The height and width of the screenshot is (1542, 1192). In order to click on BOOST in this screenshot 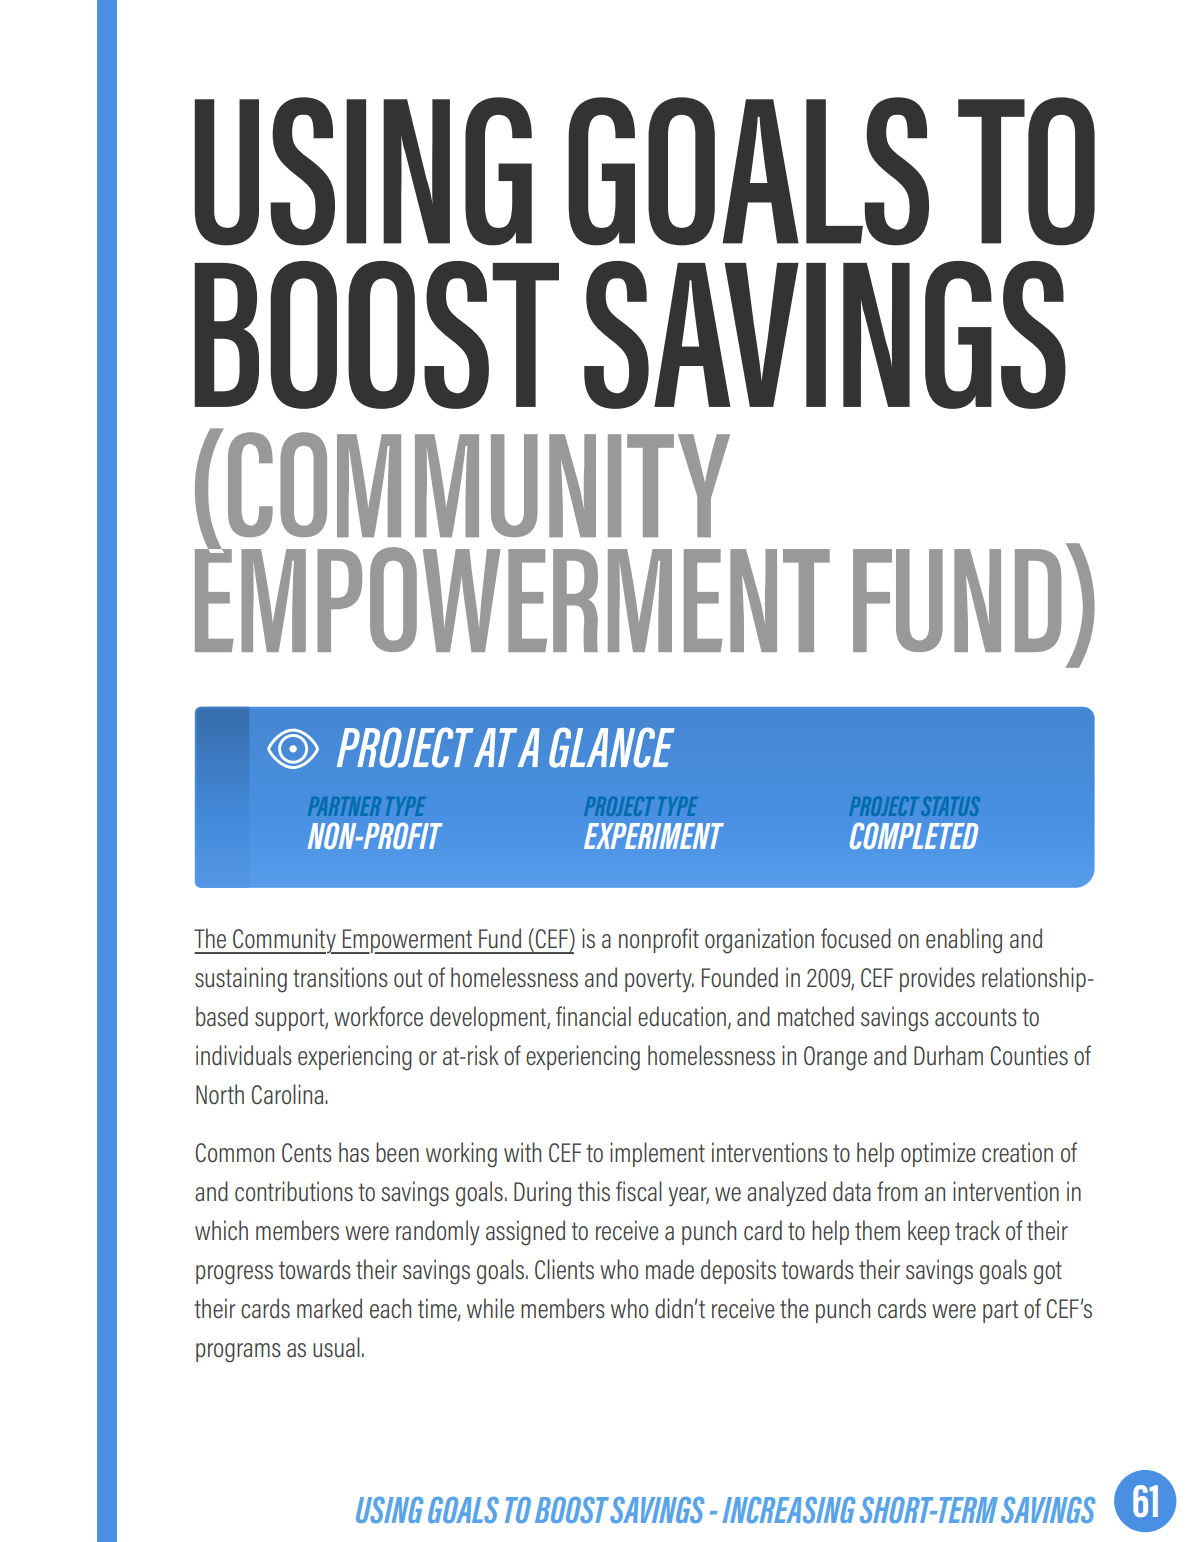, I will do `click(572, 1510)`.
